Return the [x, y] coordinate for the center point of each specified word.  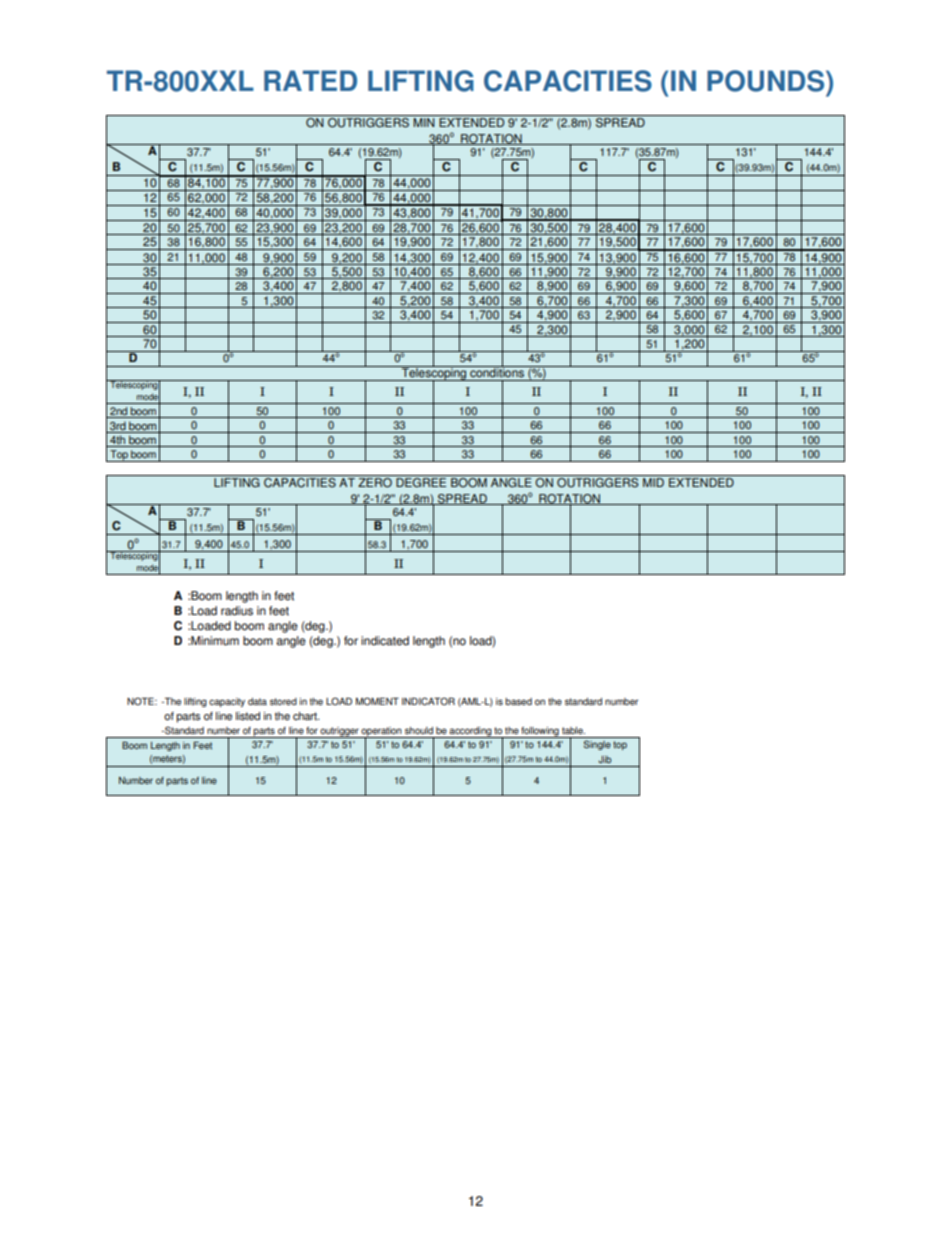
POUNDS [767, 81]
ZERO [375, 481]
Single [597, 745]
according [470, 732]
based [518, 702]
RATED [310, 80]
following [540, 732]
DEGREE [421, 481]
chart [306, 716]
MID [653, 482]
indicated [385, 641]
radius [237, 611]
